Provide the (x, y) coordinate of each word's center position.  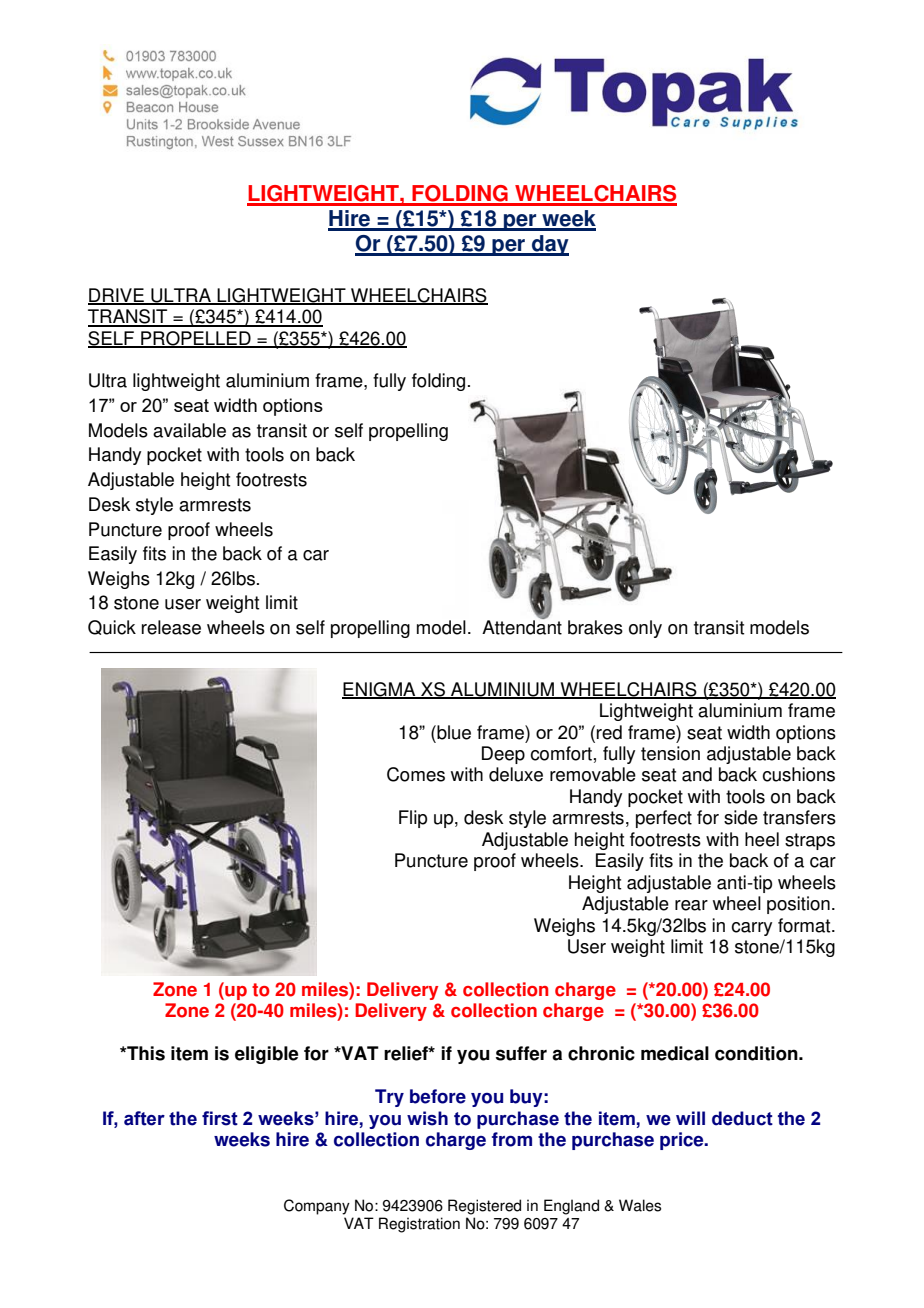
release (171, 627)
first (220, 1118)
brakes (595, 627)
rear (691, 905)
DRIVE (117, 296)
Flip (413, 819)
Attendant (522, 626)
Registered (484, 1207)
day (549, 245)
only (645, 629)
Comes (416, 774)
